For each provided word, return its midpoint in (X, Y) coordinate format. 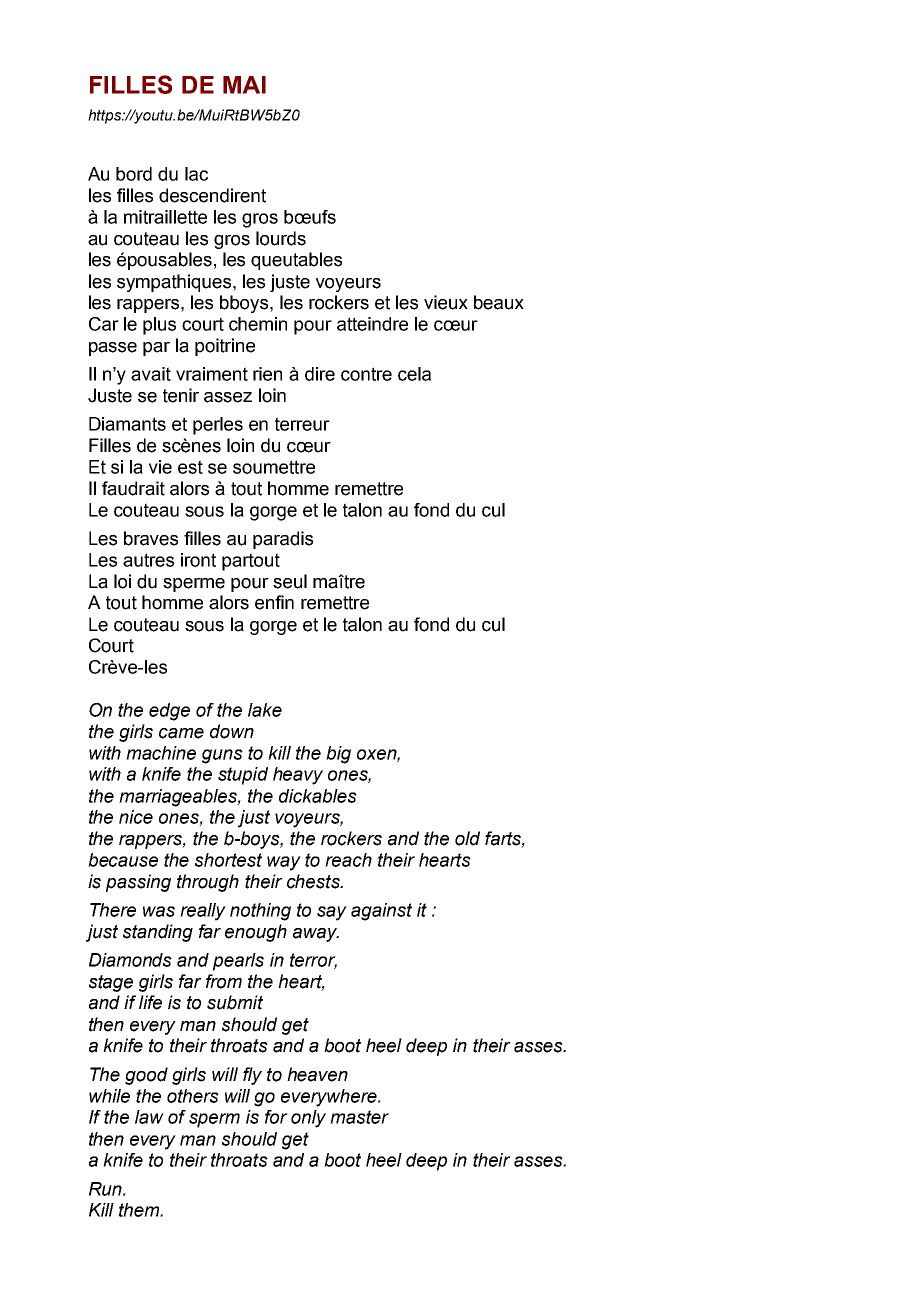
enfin (274, 602)
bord (134, 174)
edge (169, 712)
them (140, 1210)
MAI (244, 85)
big (338, 755)
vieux (446, 302)
